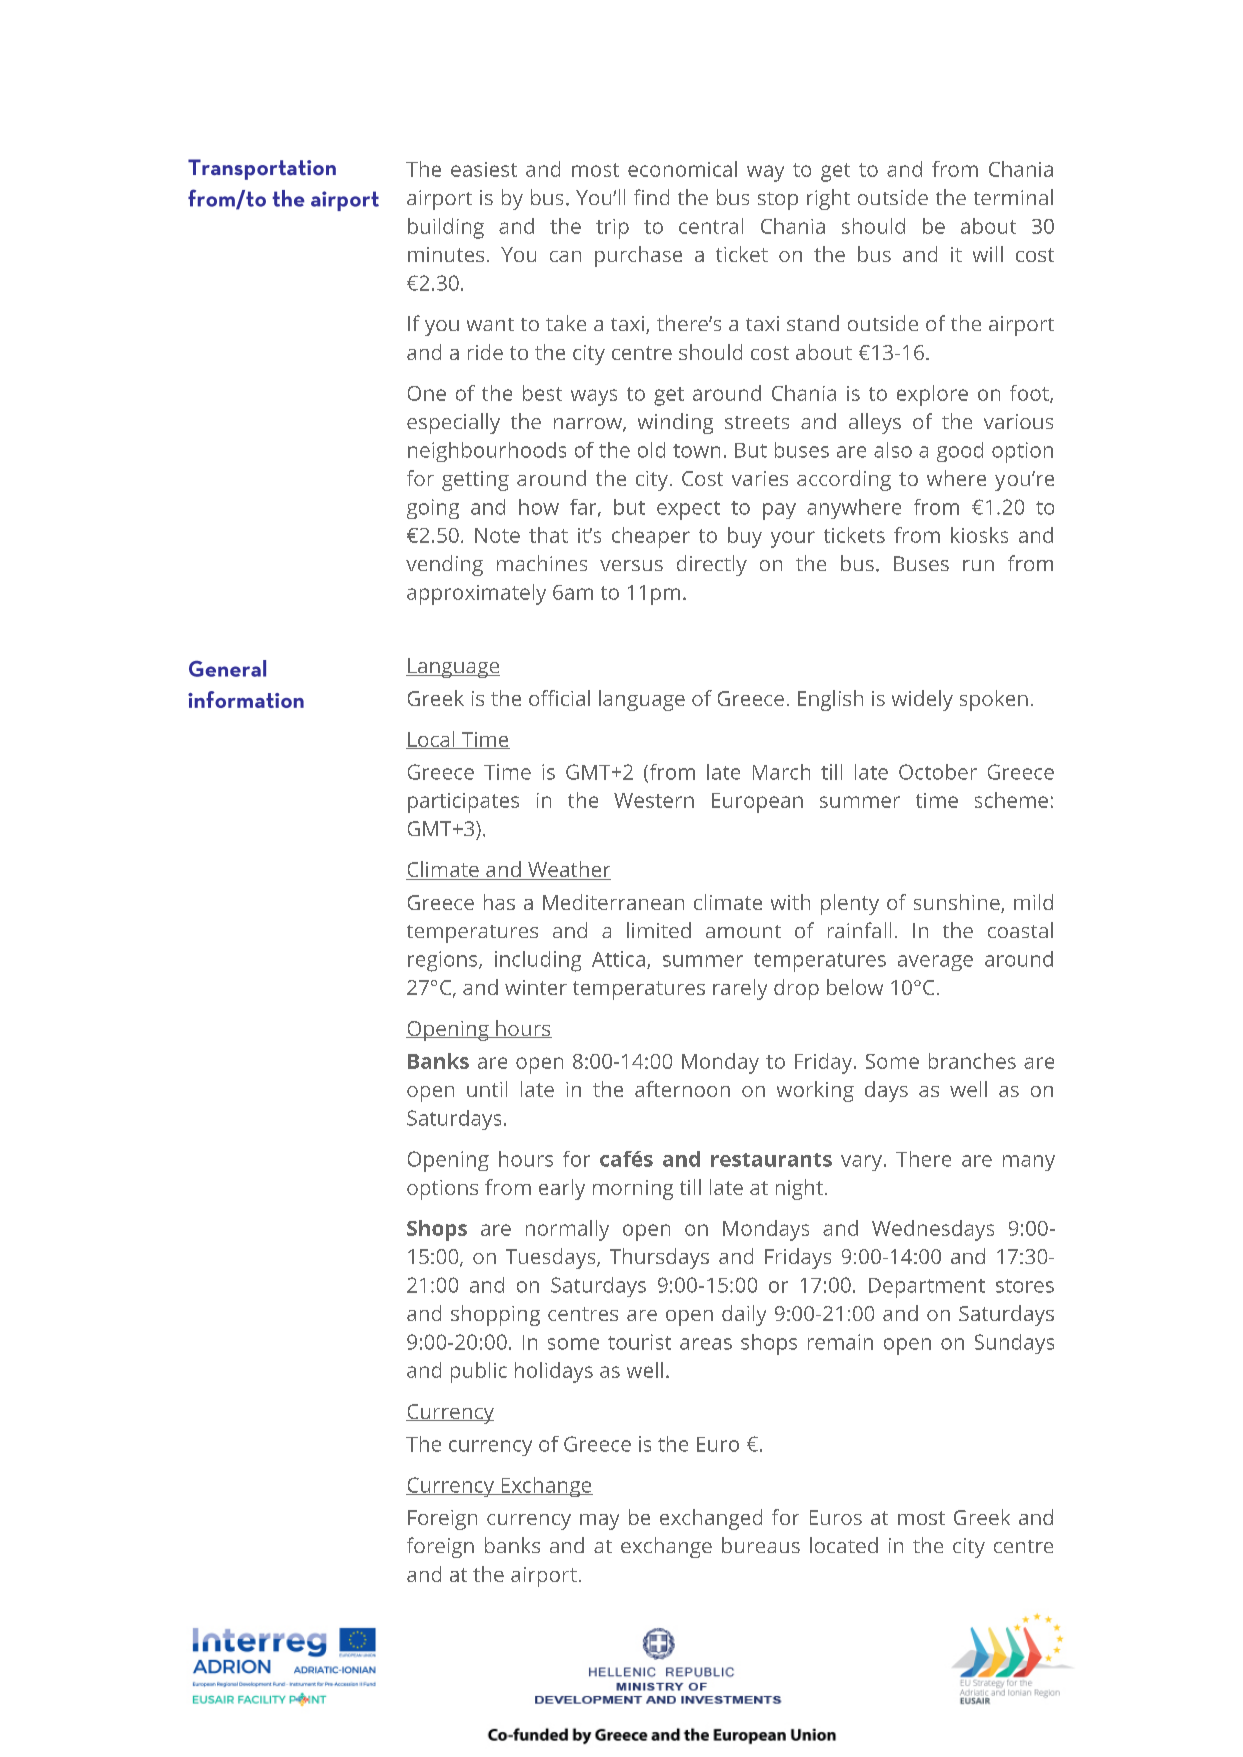 The height and width of the screenshot is (1757, 1243). I want to click on bureaus, so click(761, 1545).
